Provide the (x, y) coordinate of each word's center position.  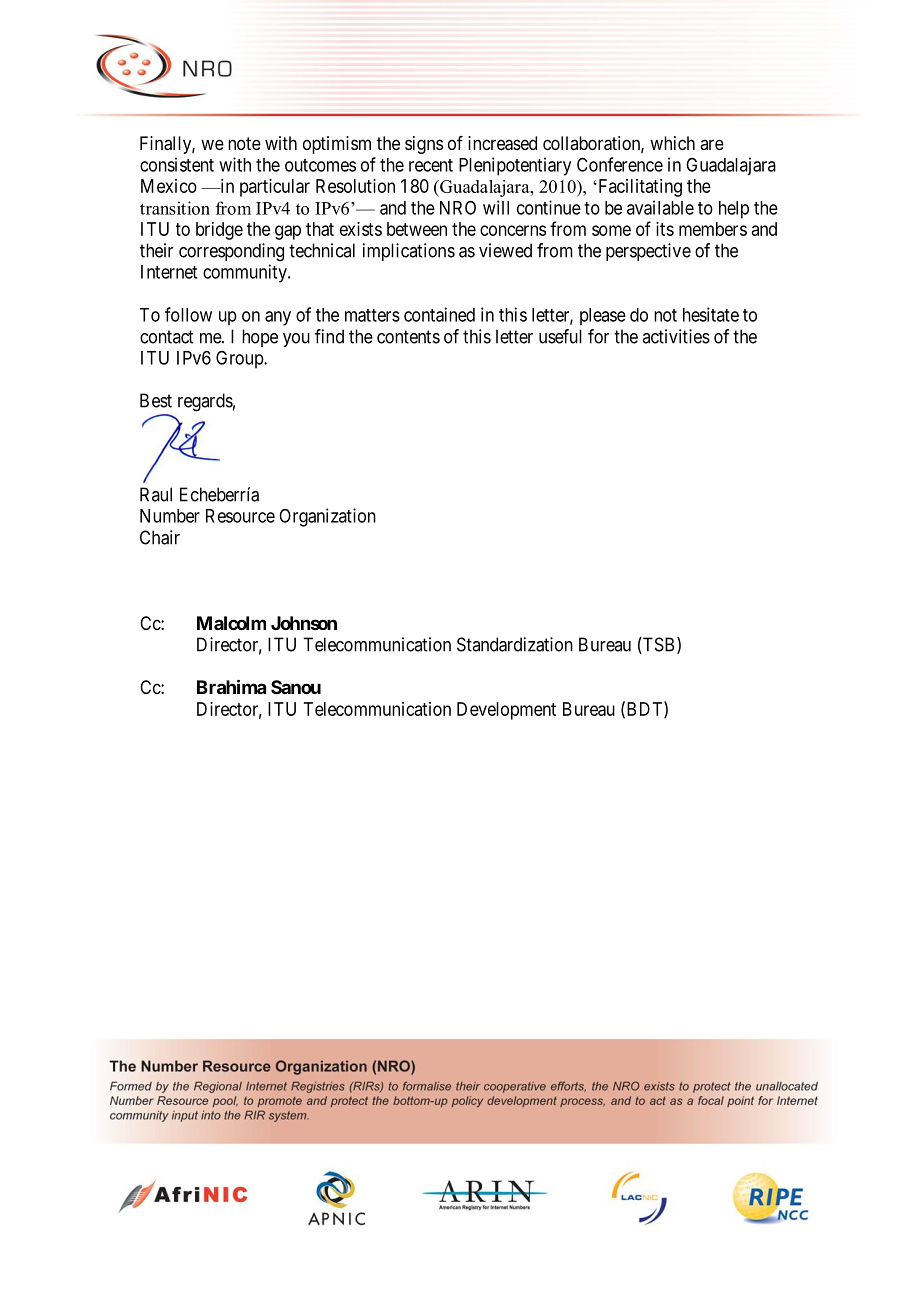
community (246, 273)
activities (676, 336)
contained (439, 314)
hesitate (711, 314)
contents (408, 337)
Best (156, 400)
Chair (160, 537)
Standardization (515, 644)
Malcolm (231, 623)
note (244, 143)
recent (431, 165)
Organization (327, 517)
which (672, 143)
